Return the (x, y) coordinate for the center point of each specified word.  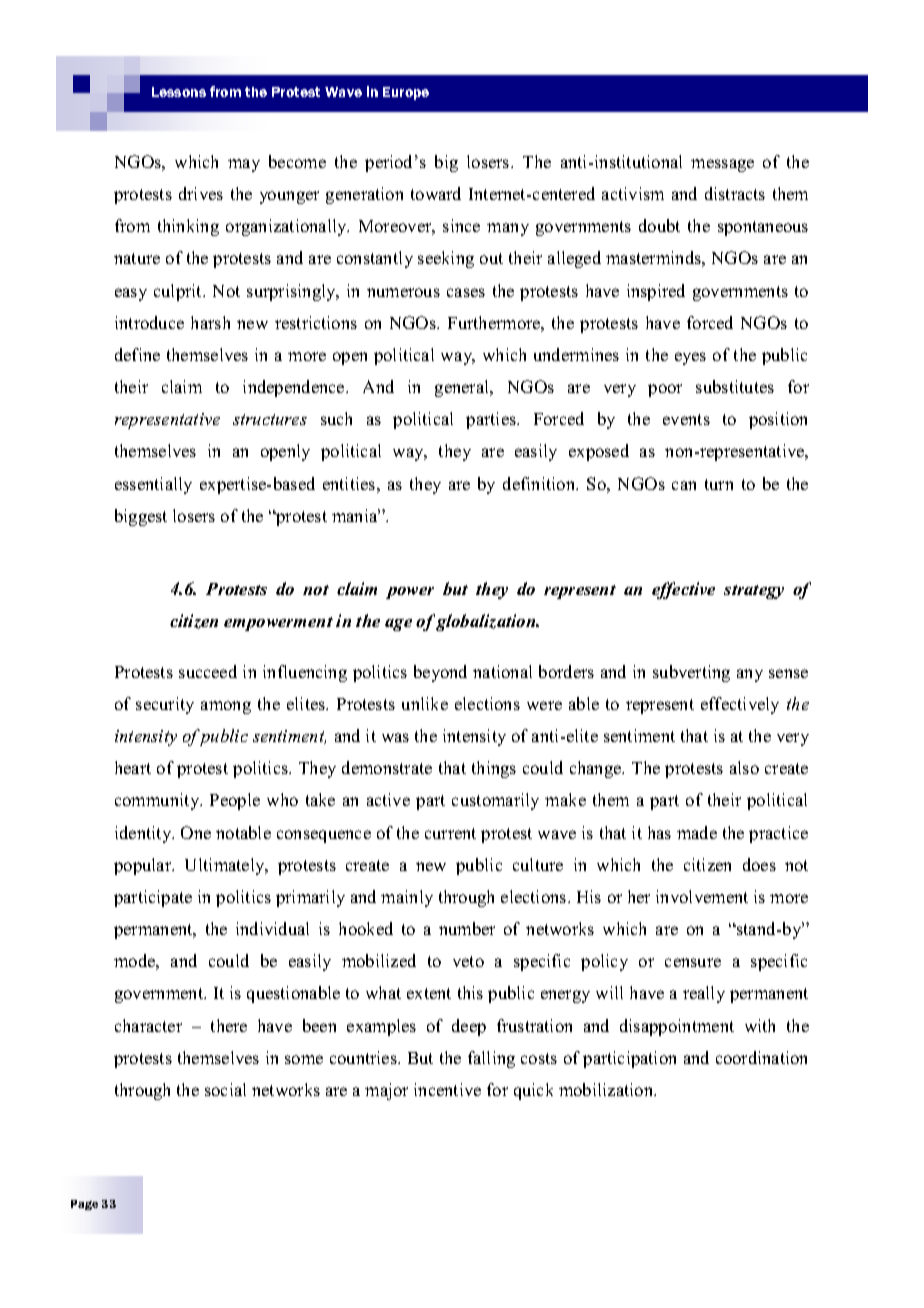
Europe (406, 93)
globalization (487, 622)
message (722, 165)
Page (84, 1205)
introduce (149, 322)
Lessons (179, 92)
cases (466, 292)
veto (468, 961)
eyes (690, 358)
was (395, 737)
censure (693, 962)
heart (133, 767)
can (684, 485)
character (148, 1025)
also (744, 767)
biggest (141, 517)
